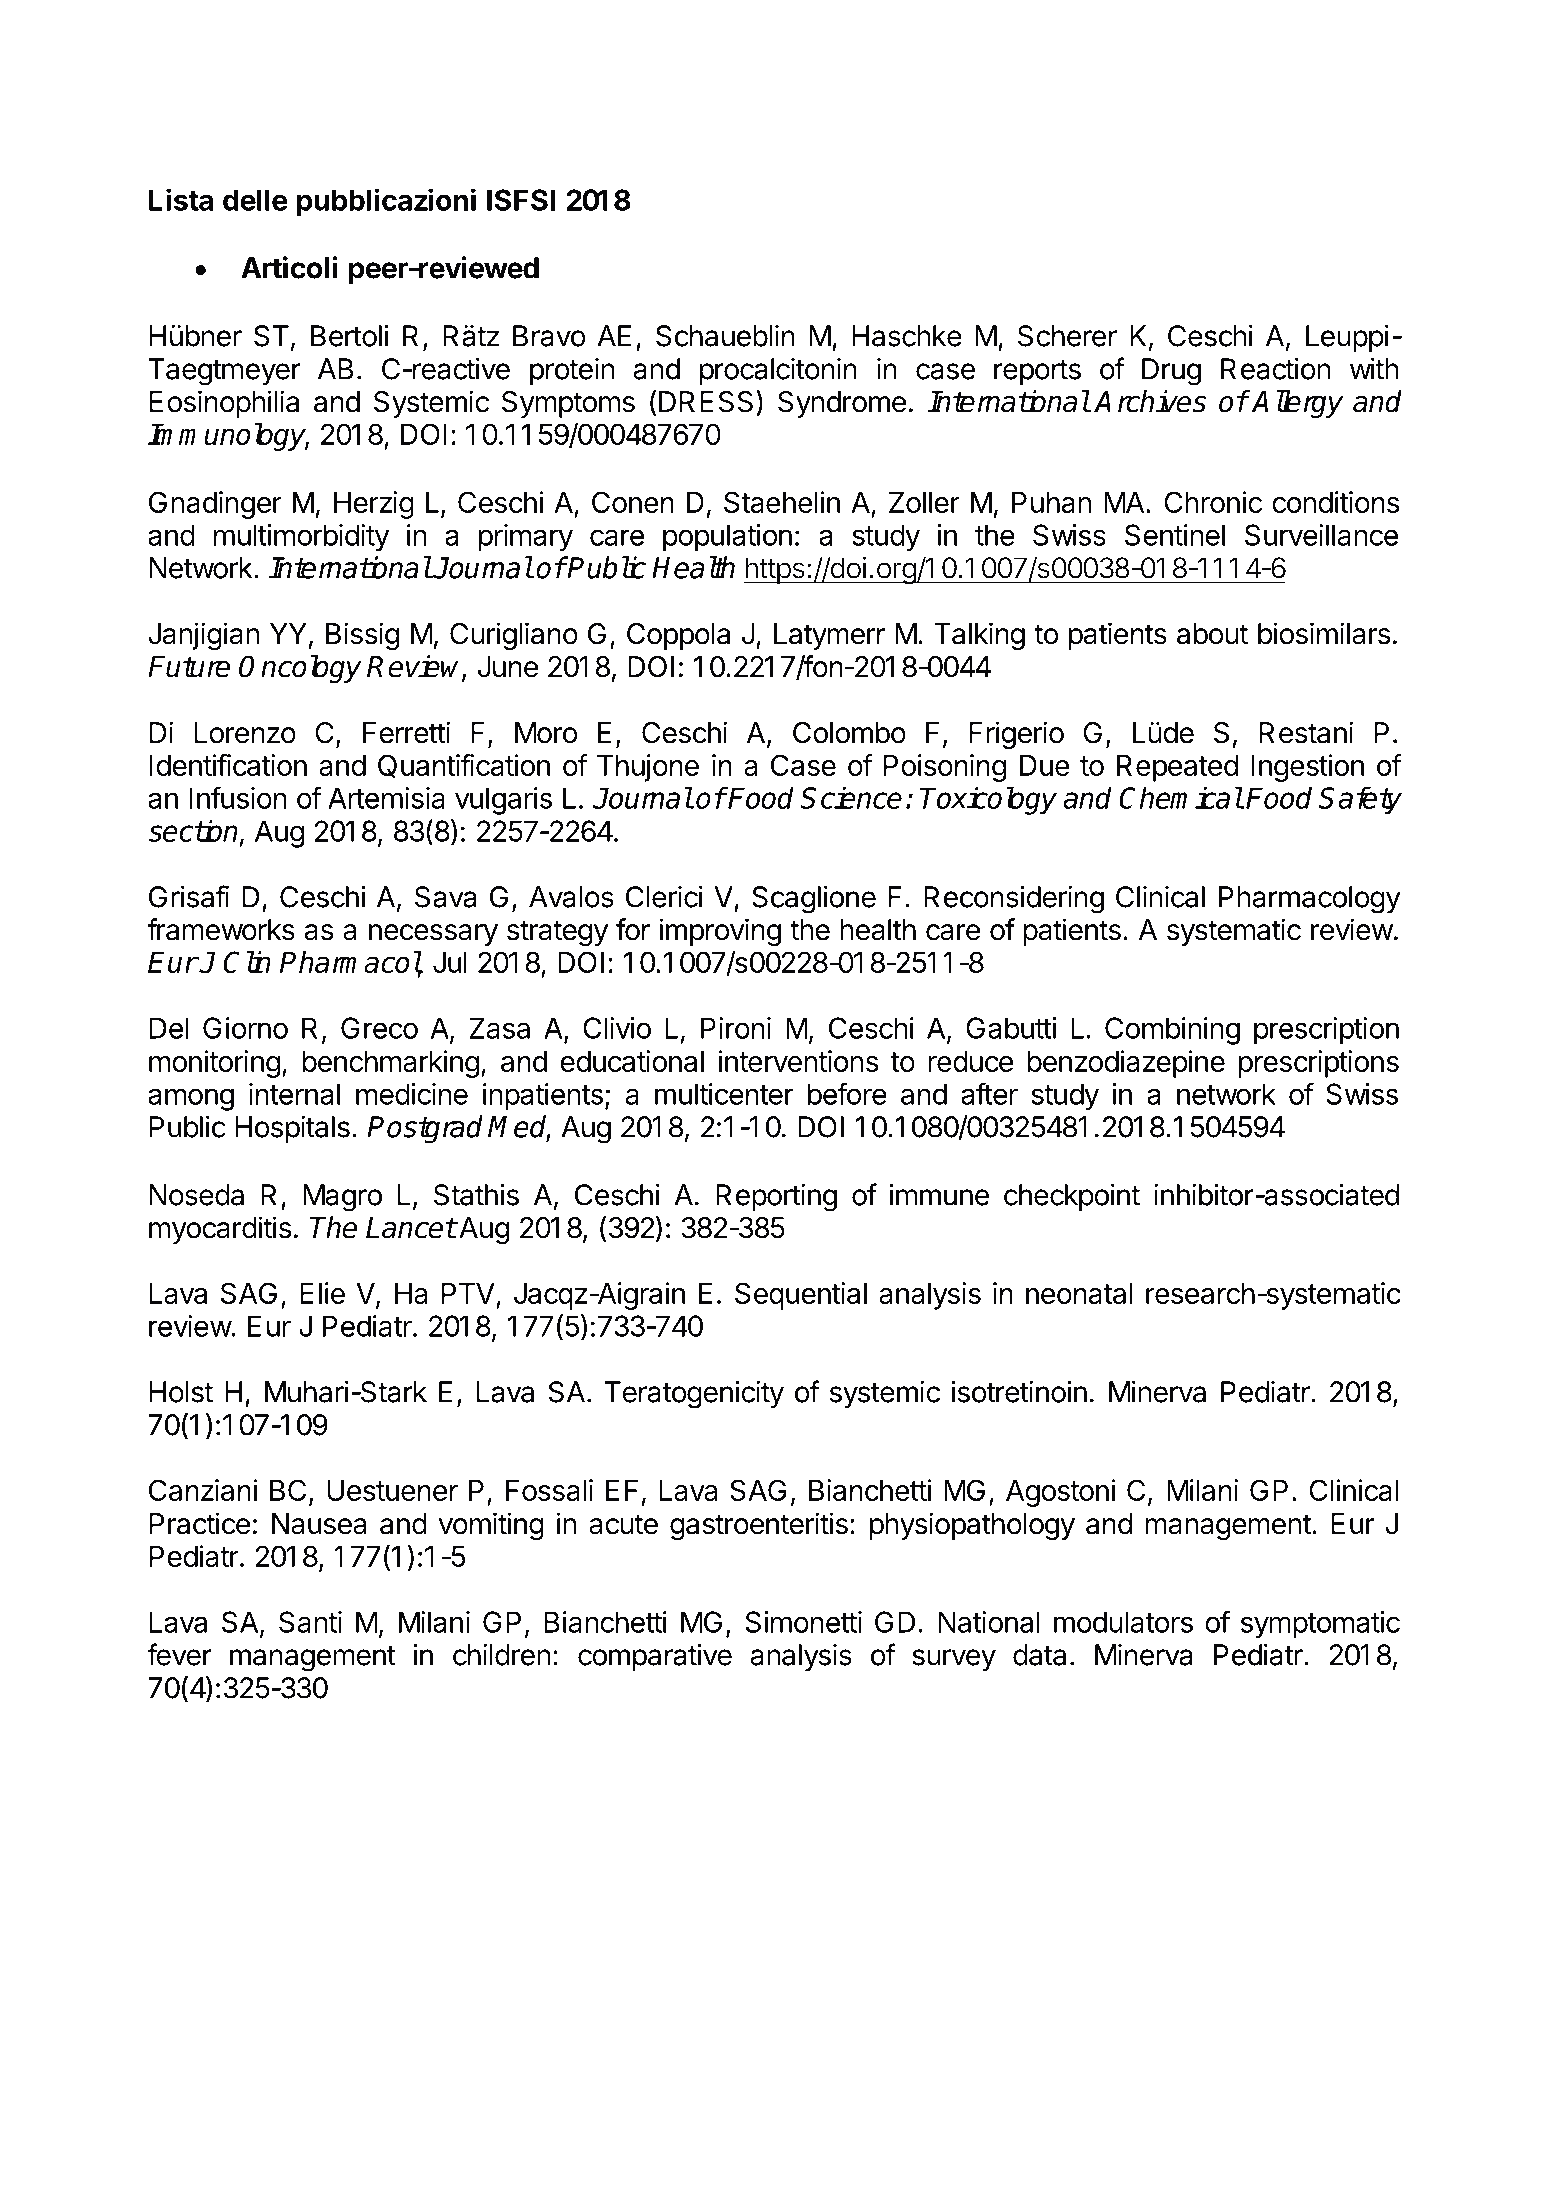  I want to click on DRESS, so click(706, 402).
